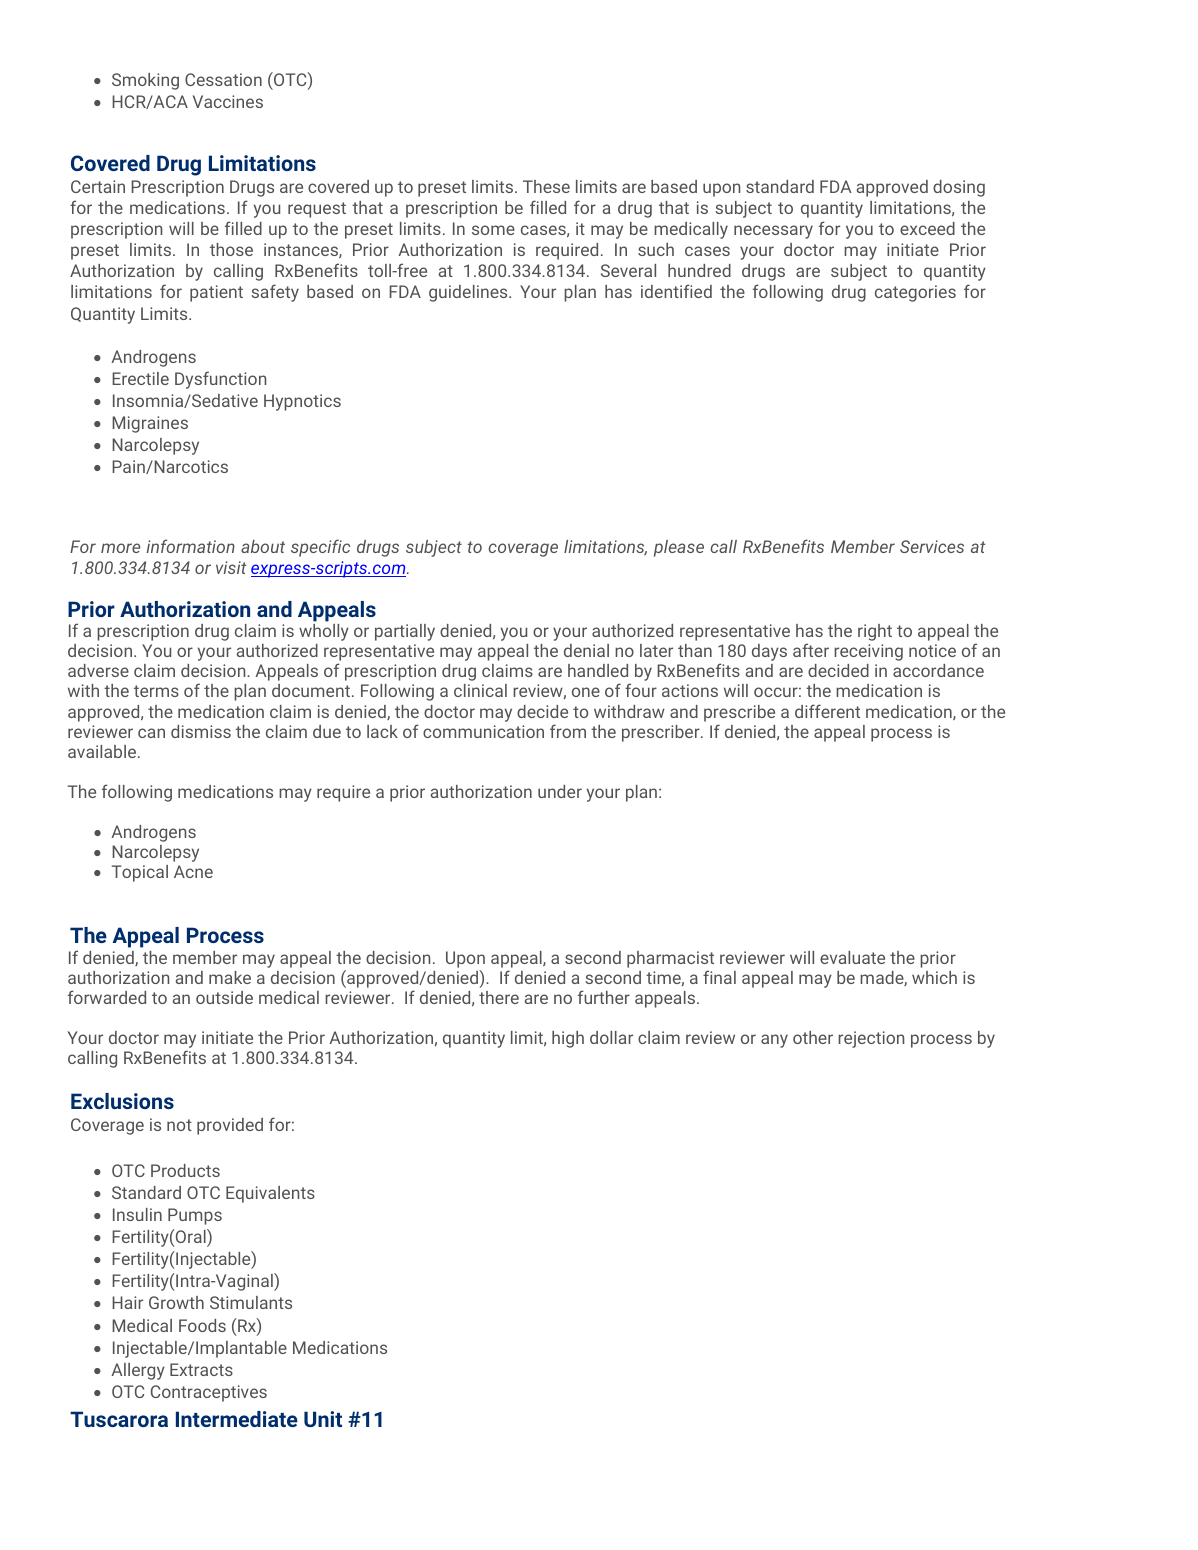  Describe the element at coordinates (191, 546) in the image. I see `information` at that location.
